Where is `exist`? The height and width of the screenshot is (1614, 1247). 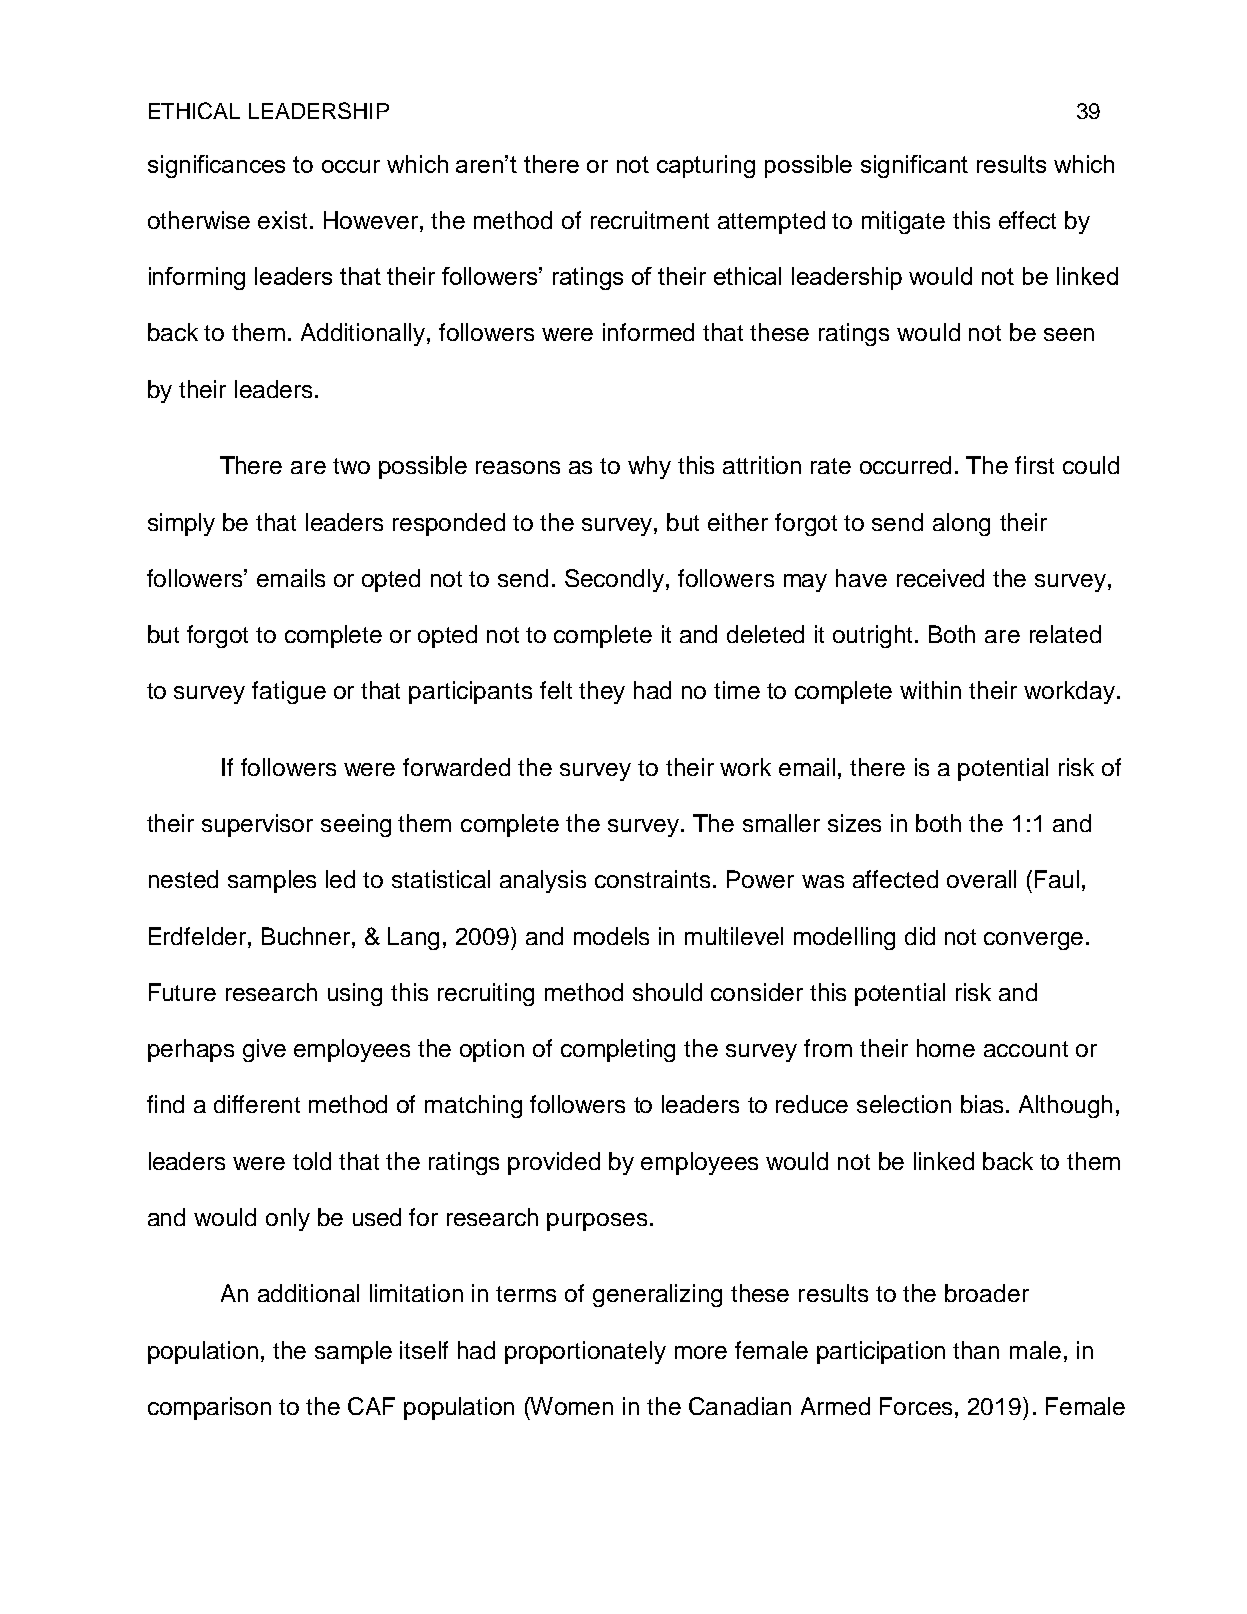
exist is located at coordinates (282, 220).
